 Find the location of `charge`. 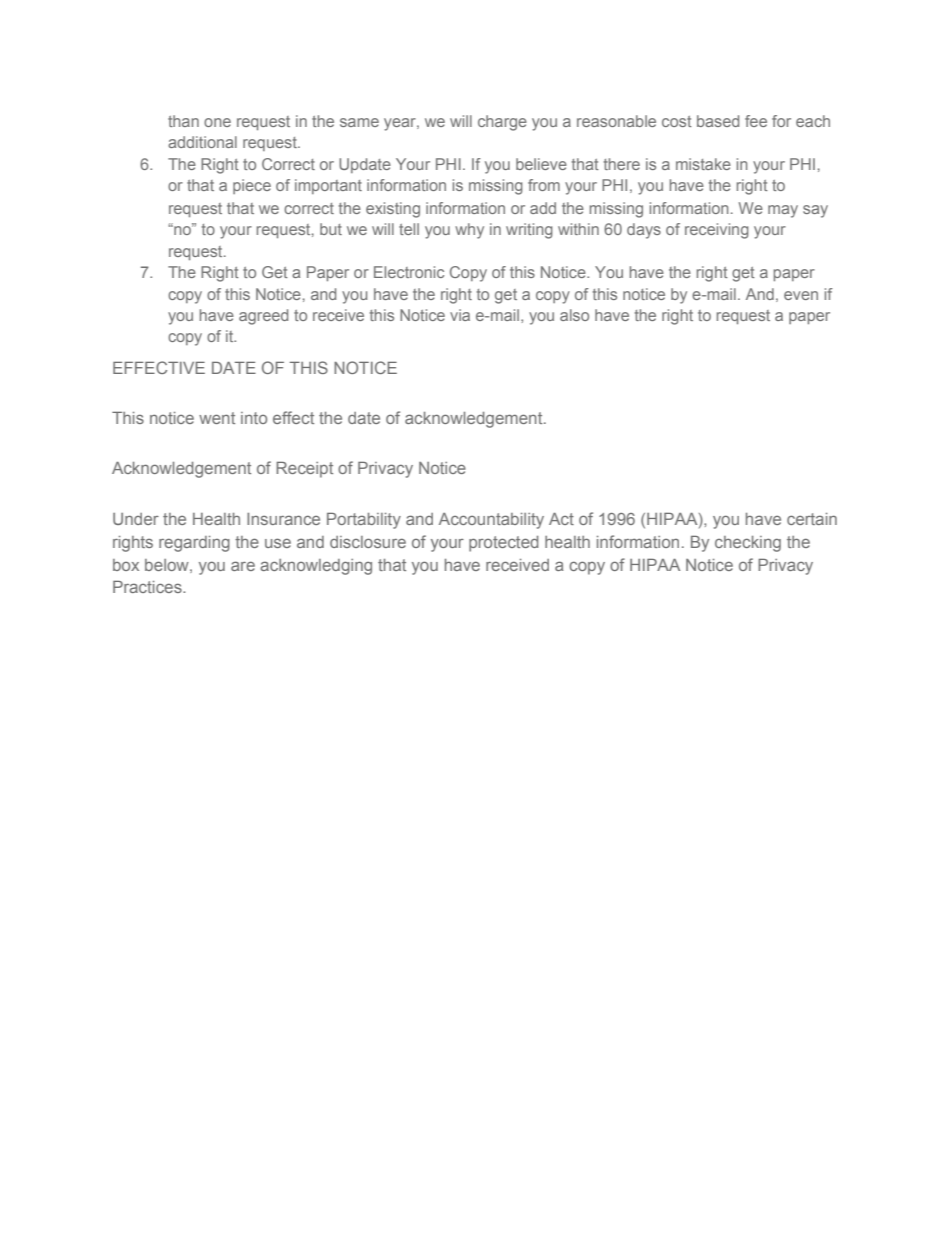

charge is located at coordinates (502, 123).
